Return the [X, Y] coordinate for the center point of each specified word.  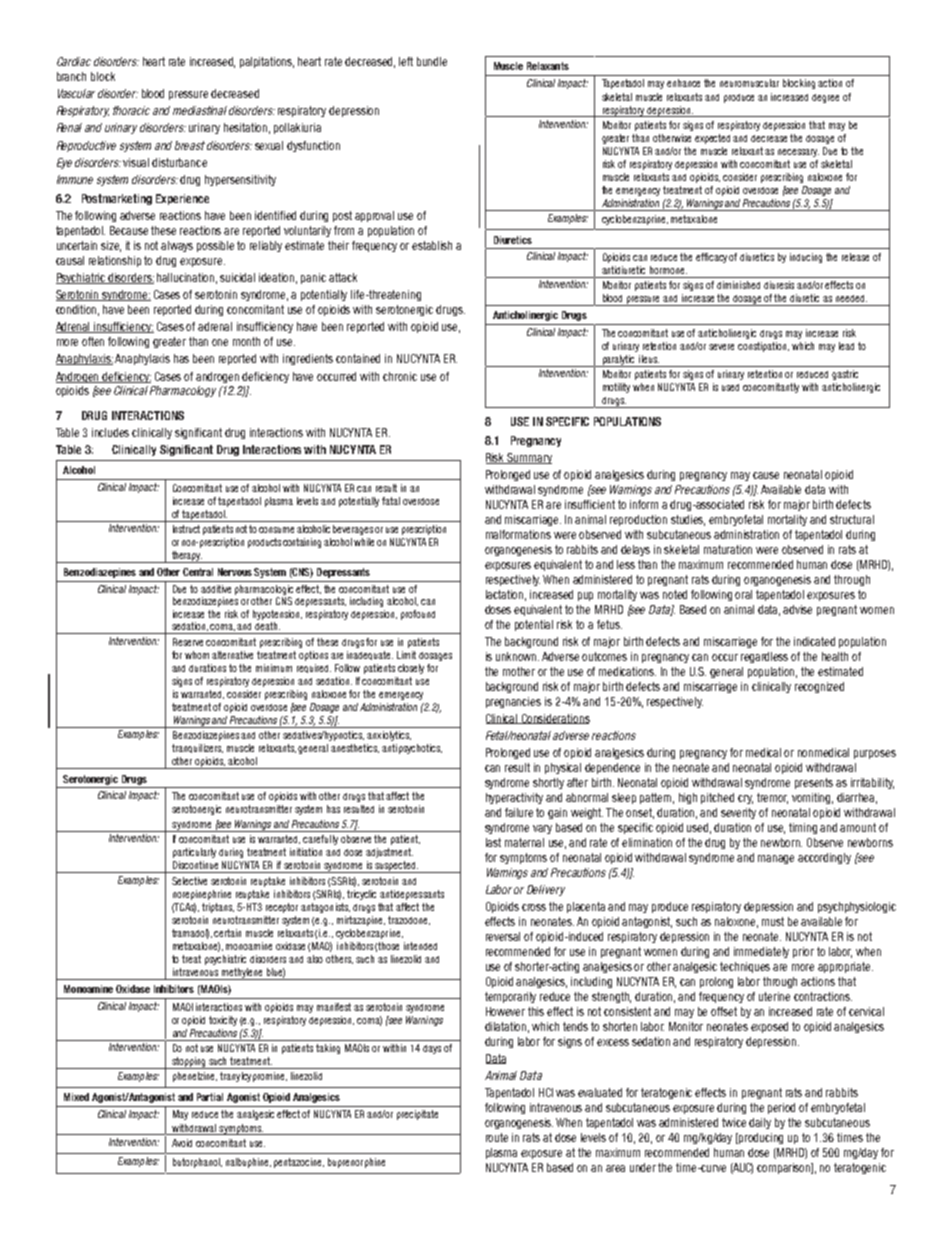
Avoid [182, 1143]
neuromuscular [749, 83]
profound [418, 615]
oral [743, 594]
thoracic [131, 110]
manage [776, 859]
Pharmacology [183, 391]
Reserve [188, 642]
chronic [400, 376]
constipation [763, 347]
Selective [189, 881]
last [493, 842]
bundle [432, 61]
